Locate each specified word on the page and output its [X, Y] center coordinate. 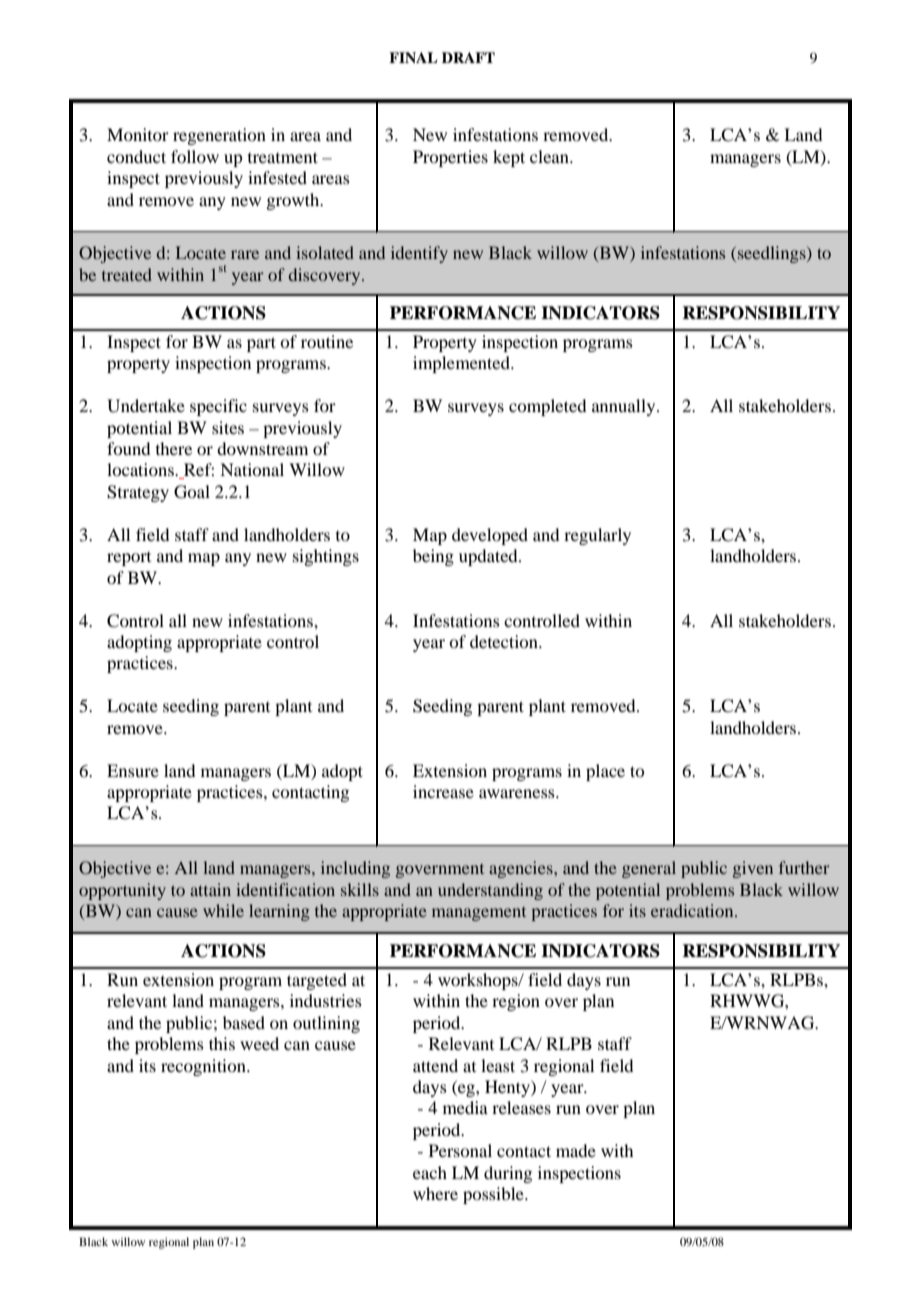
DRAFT [468, 57]
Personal [460, 1150]
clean [550, 156]
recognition [204, 1067]
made [576, 1150]
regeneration [219, 136]
